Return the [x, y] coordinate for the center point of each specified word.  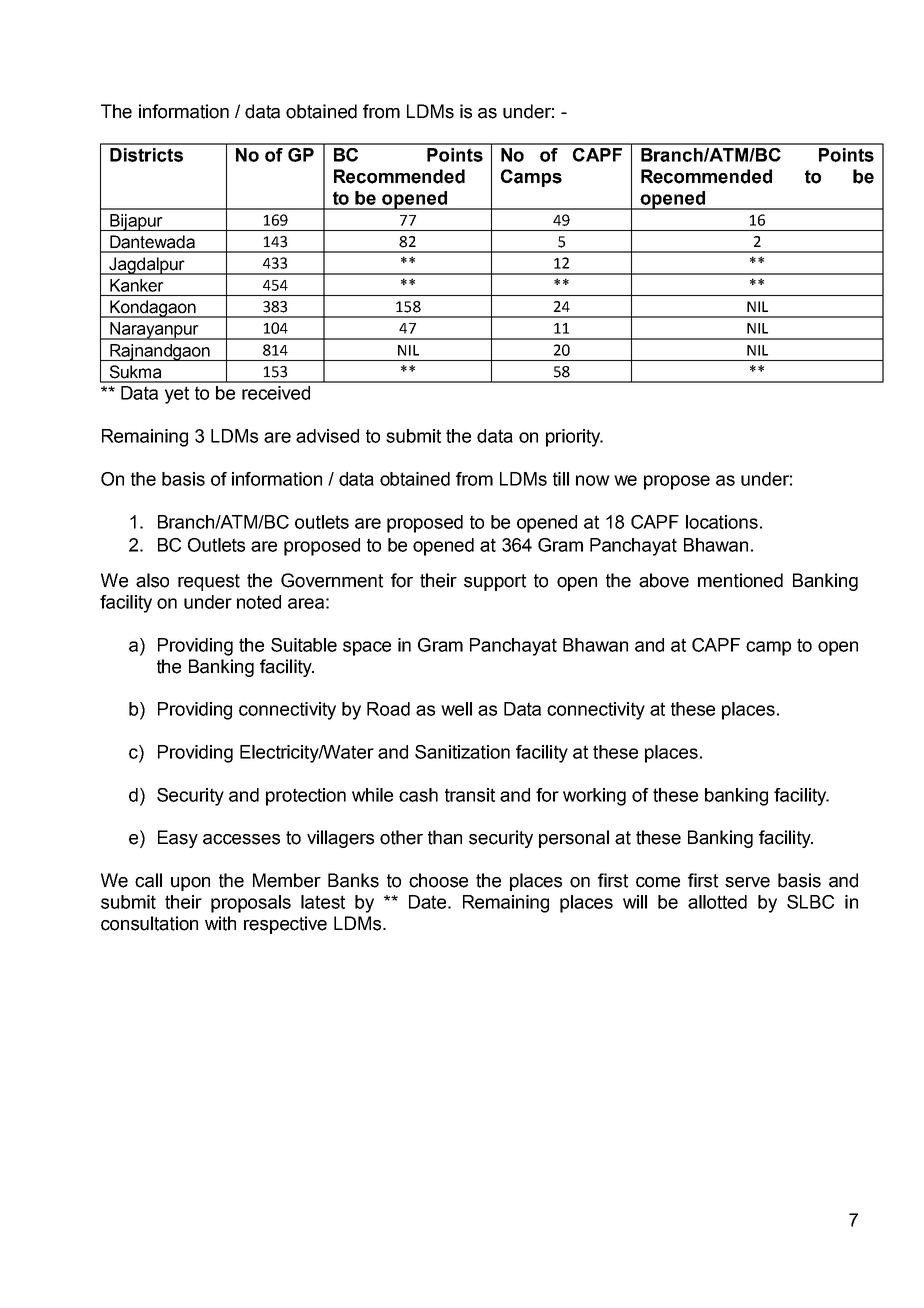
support [495, 582]
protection [306, 797]
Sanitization [462, 752]
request [209, 582]
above [664, 580]
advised [327, 436]
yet [177, 395]
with [220, 923]
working [594, 797]
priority [574, 438]
